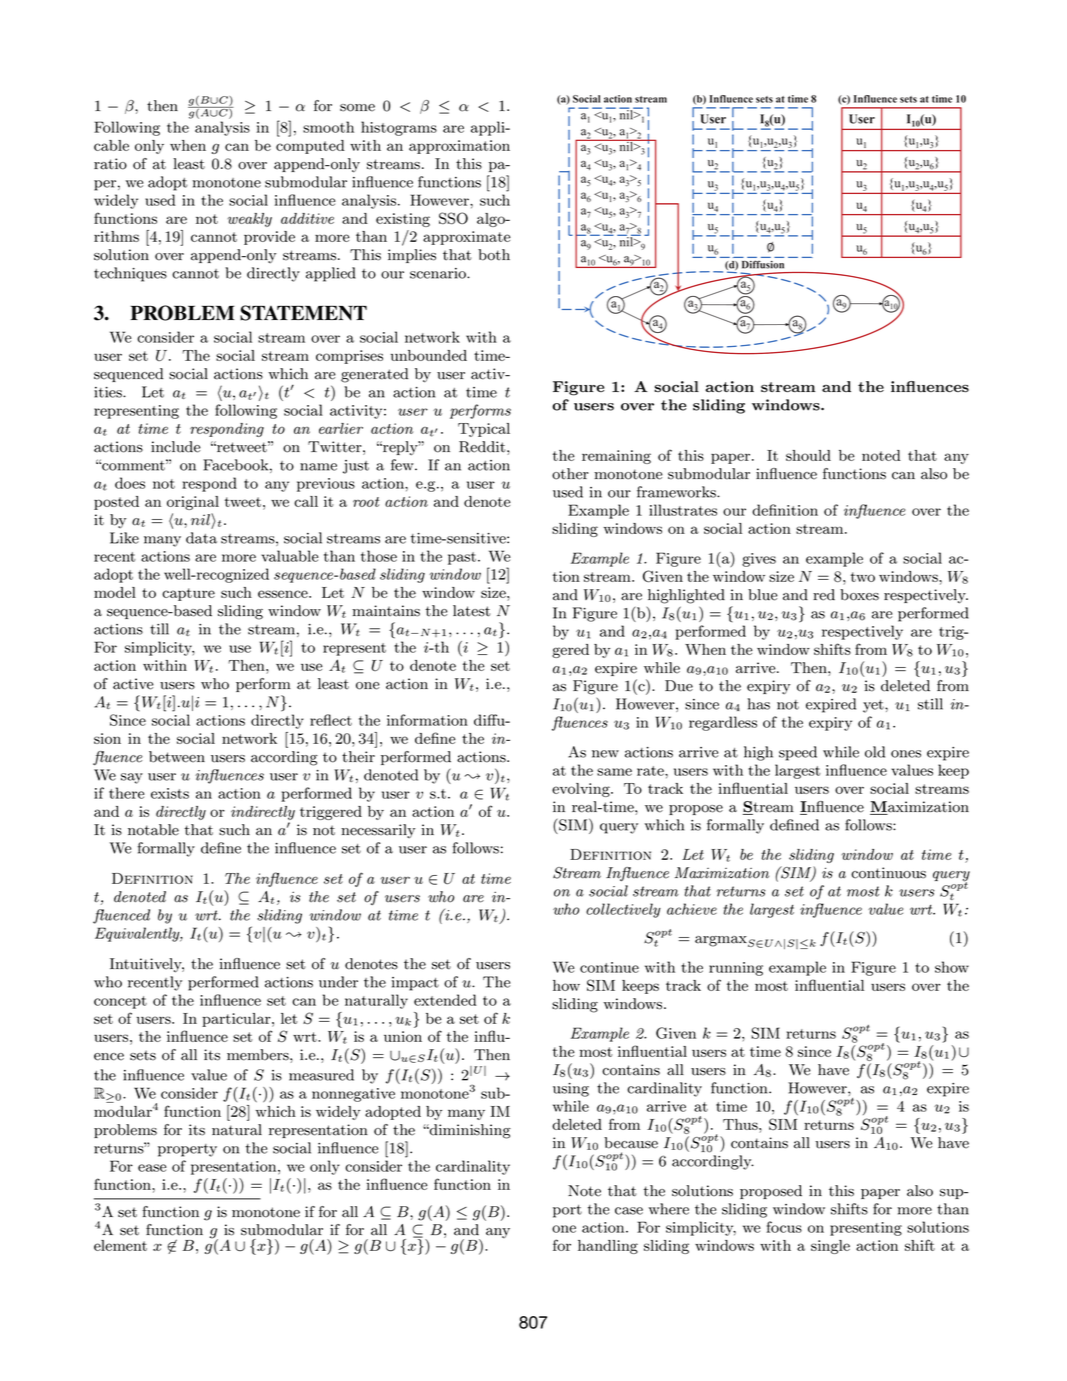 Image resolution: width=1067 pixels, height=1381 pixels. What do you see at coordinates (484, 430) in the screenshot?
I see `Typical` at bounding box center [484, 430].
